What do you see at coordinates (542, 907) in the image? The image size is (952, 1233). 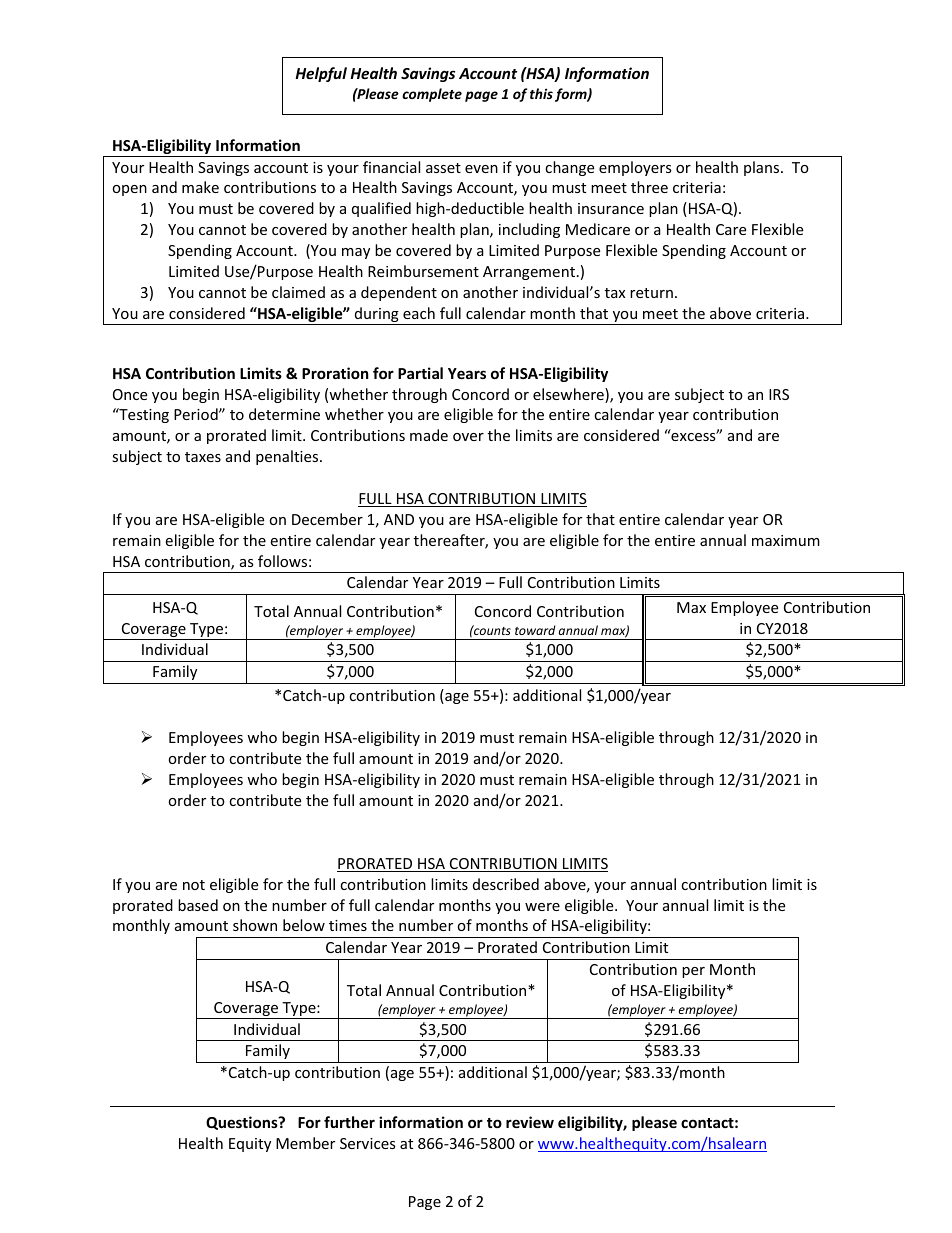 I see `were` at bounding box center [542, 907].
